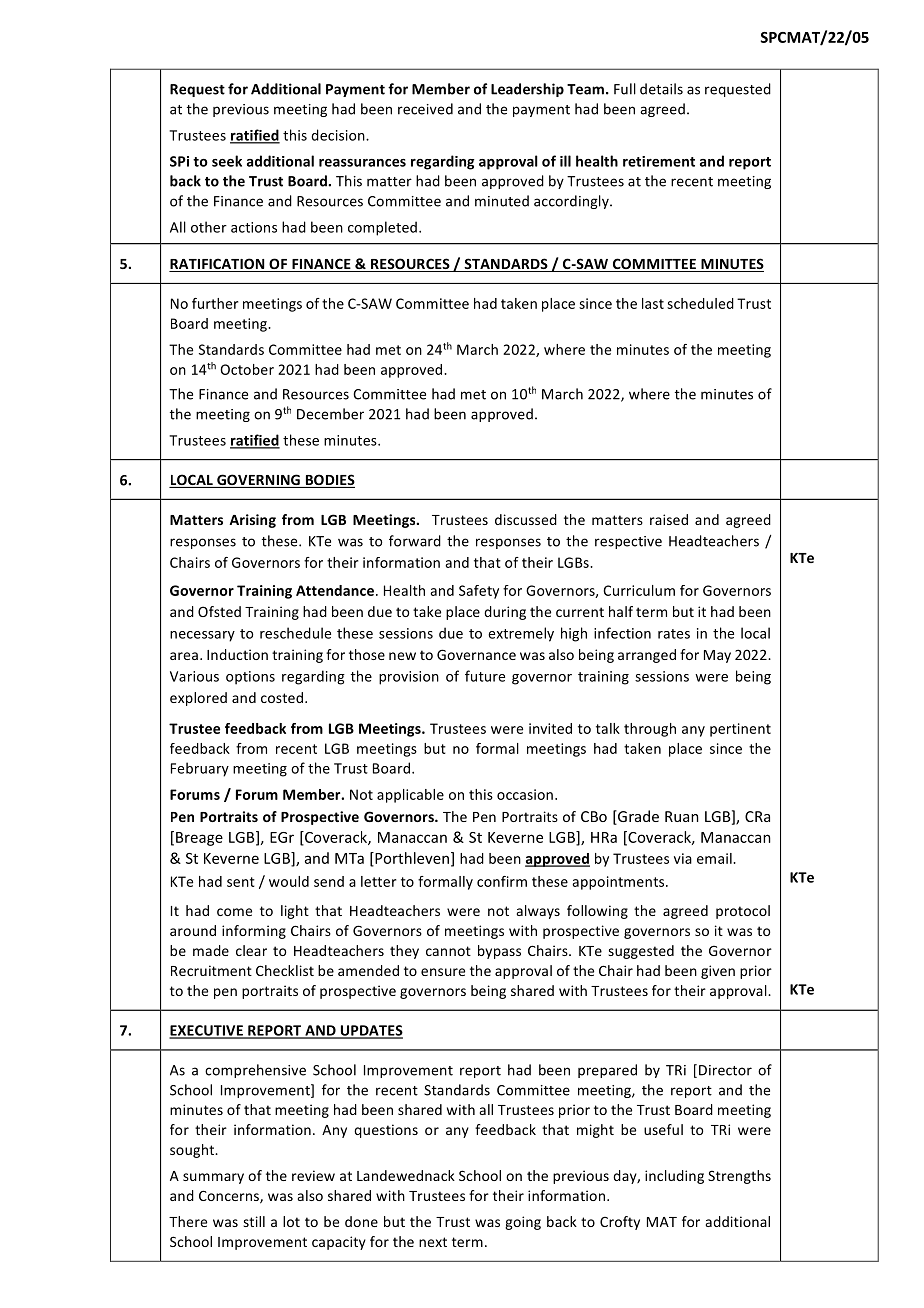 This screenshot has width=924, height=1308. I want to click on still, so click(254, 1221).
